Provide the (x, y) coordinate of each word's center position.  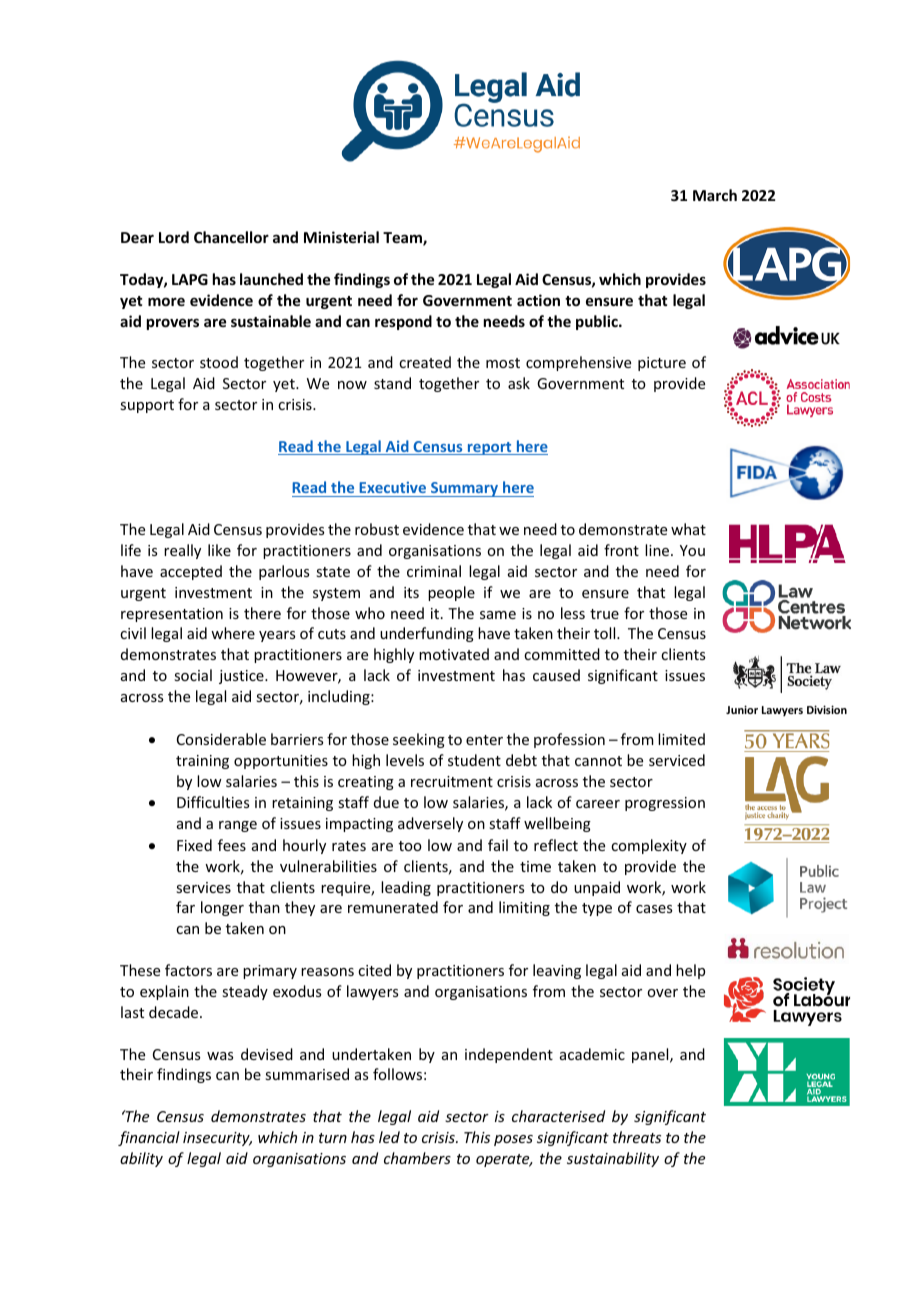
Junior (742, 709)
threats (637, 1137)
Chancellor (231, 237)
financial (149, 1138)
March (715, 195)
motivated (454, 654)
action (538, 300)
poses (513, 1140)
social (193, 675)
